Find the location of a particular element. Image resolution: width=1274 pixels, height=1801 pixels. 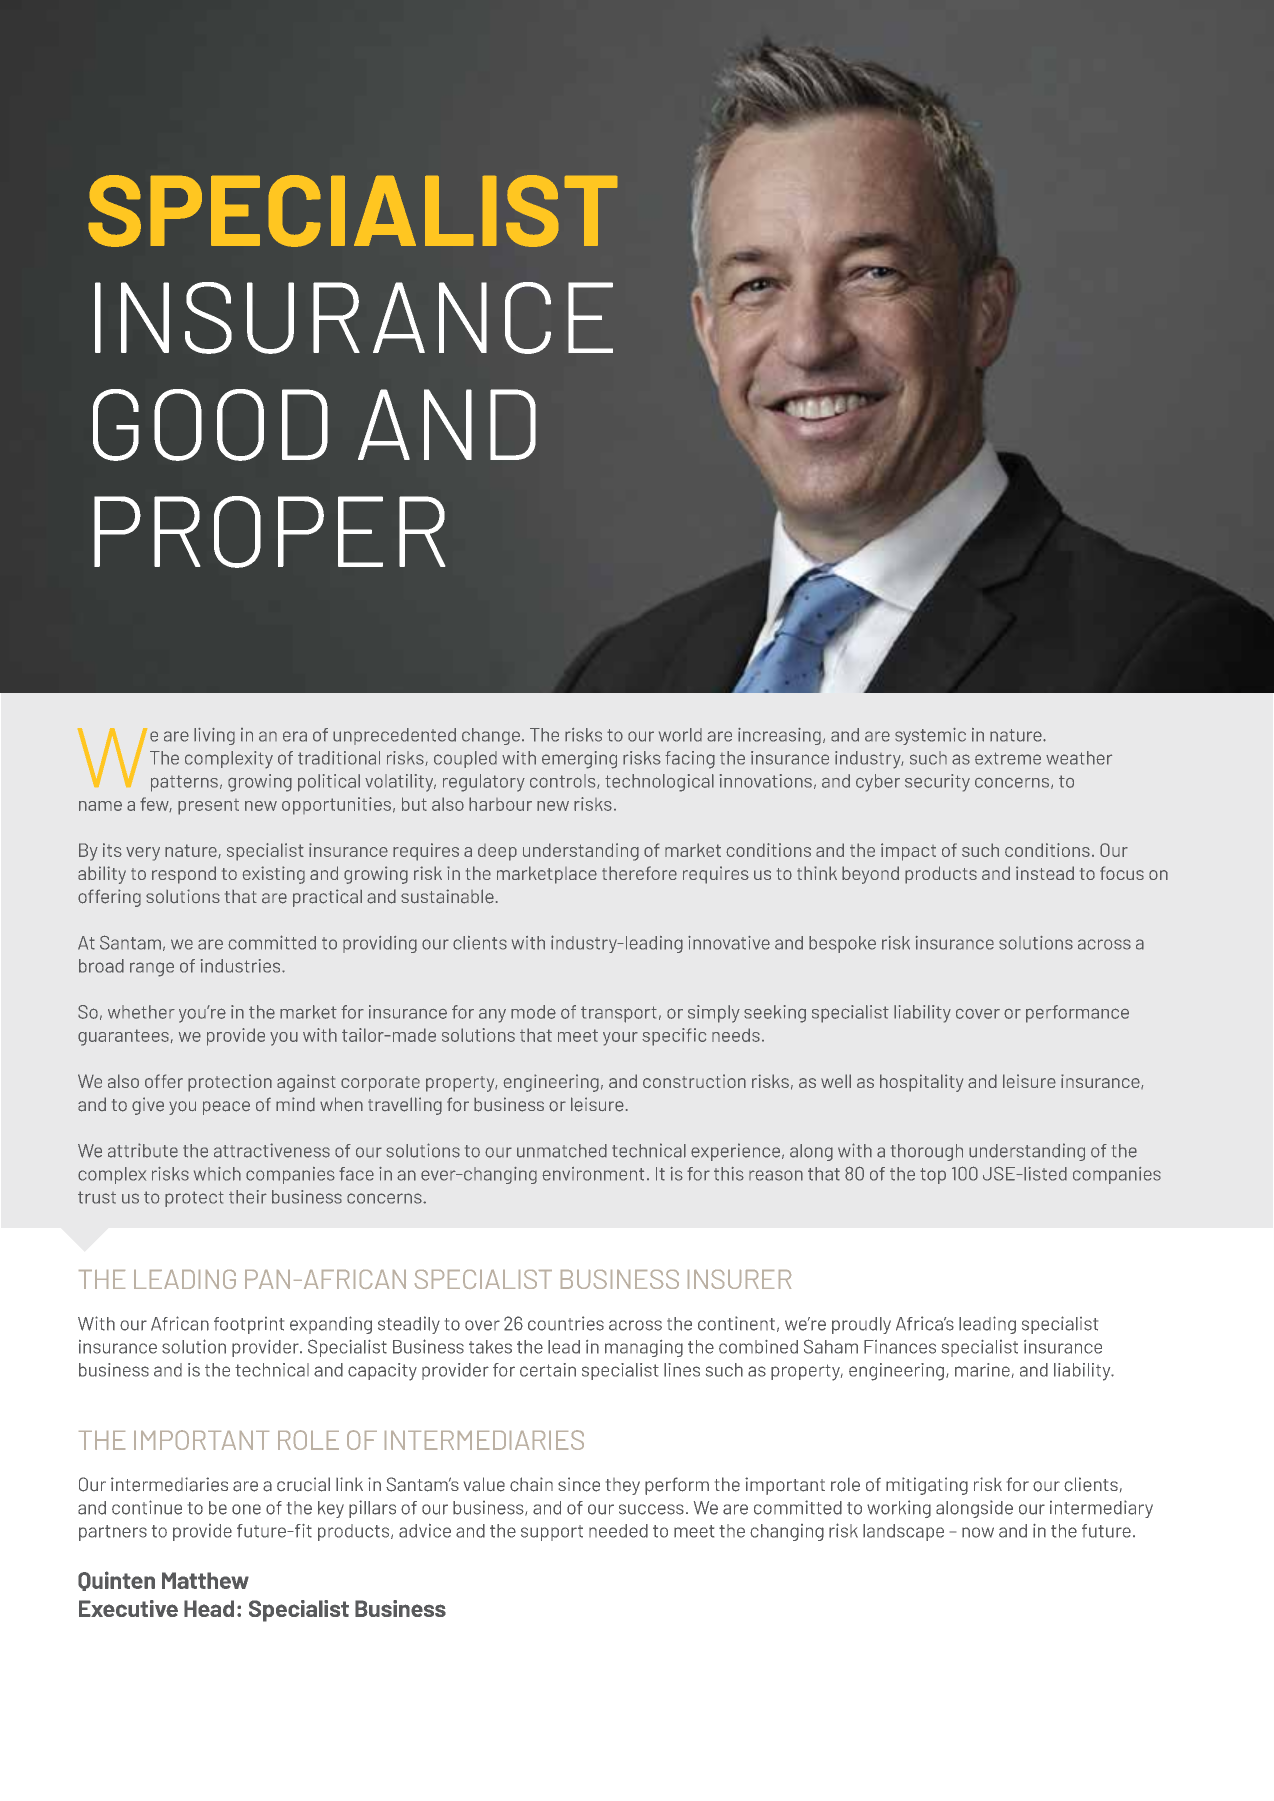

present is located at coordinates (208, 807).
